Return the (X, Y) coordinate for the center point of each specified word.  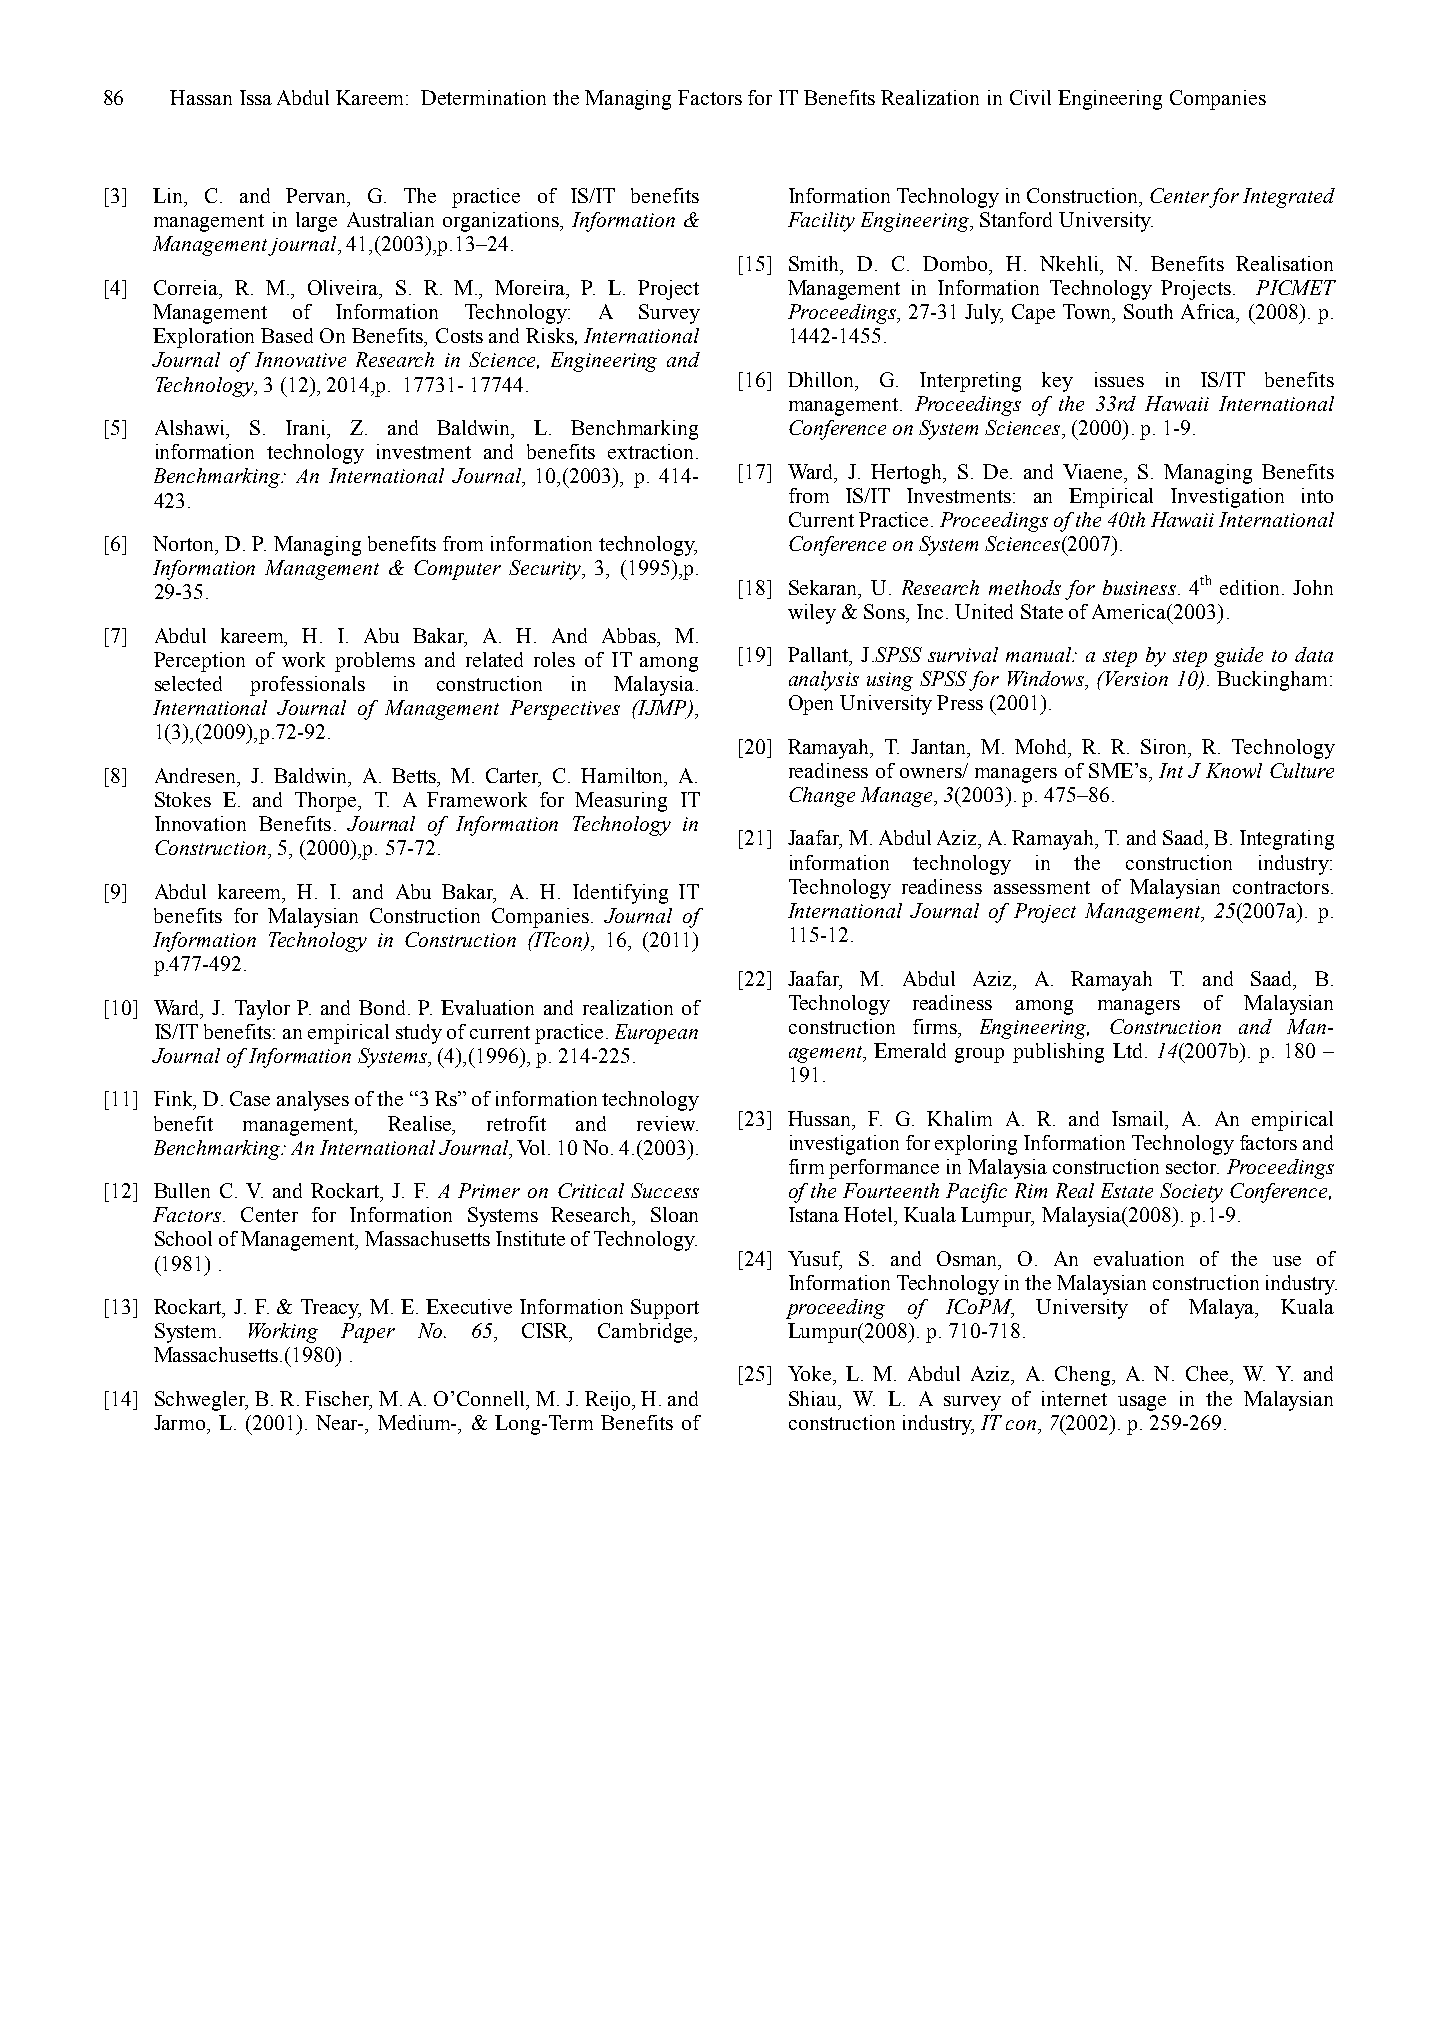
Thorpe (327, 802)
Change (822, 797)
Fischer (338, 1400)
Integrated (1289, 198)
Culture (1302, 770)
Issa (256, 97)
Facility (821, 222)
